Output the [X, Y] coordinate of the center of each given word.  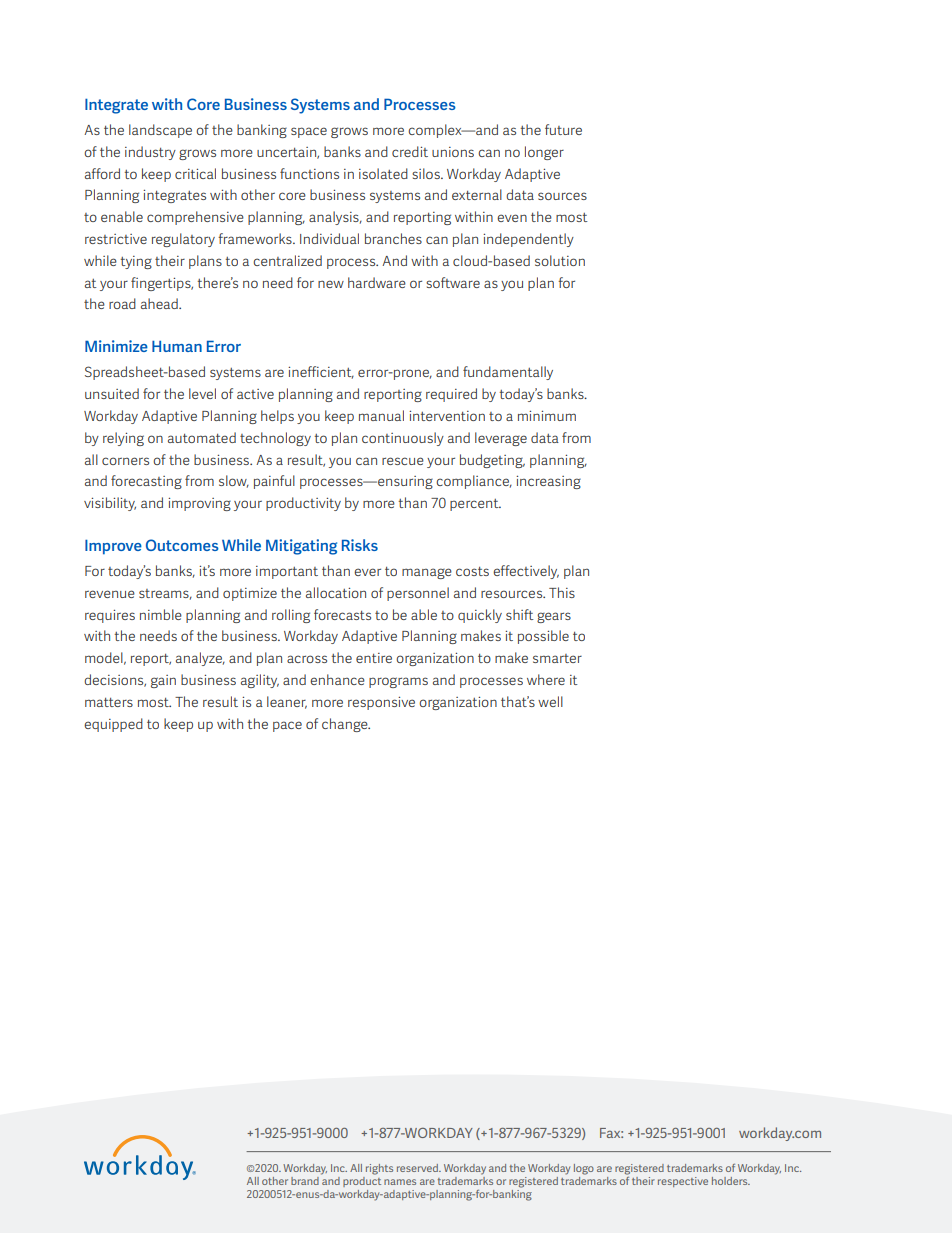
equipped [113, 725]
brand [305, 1181]
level [202, 393]
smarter [557, 658]
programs [398, 682]
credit [410, 151]
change [346, 725]
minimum [547, 416]
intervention [447, 416]
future [563, 129]
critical [195, 173]
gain [163, 681]
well [550, 701]
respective [683, 1182]
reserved [419, 1168]
